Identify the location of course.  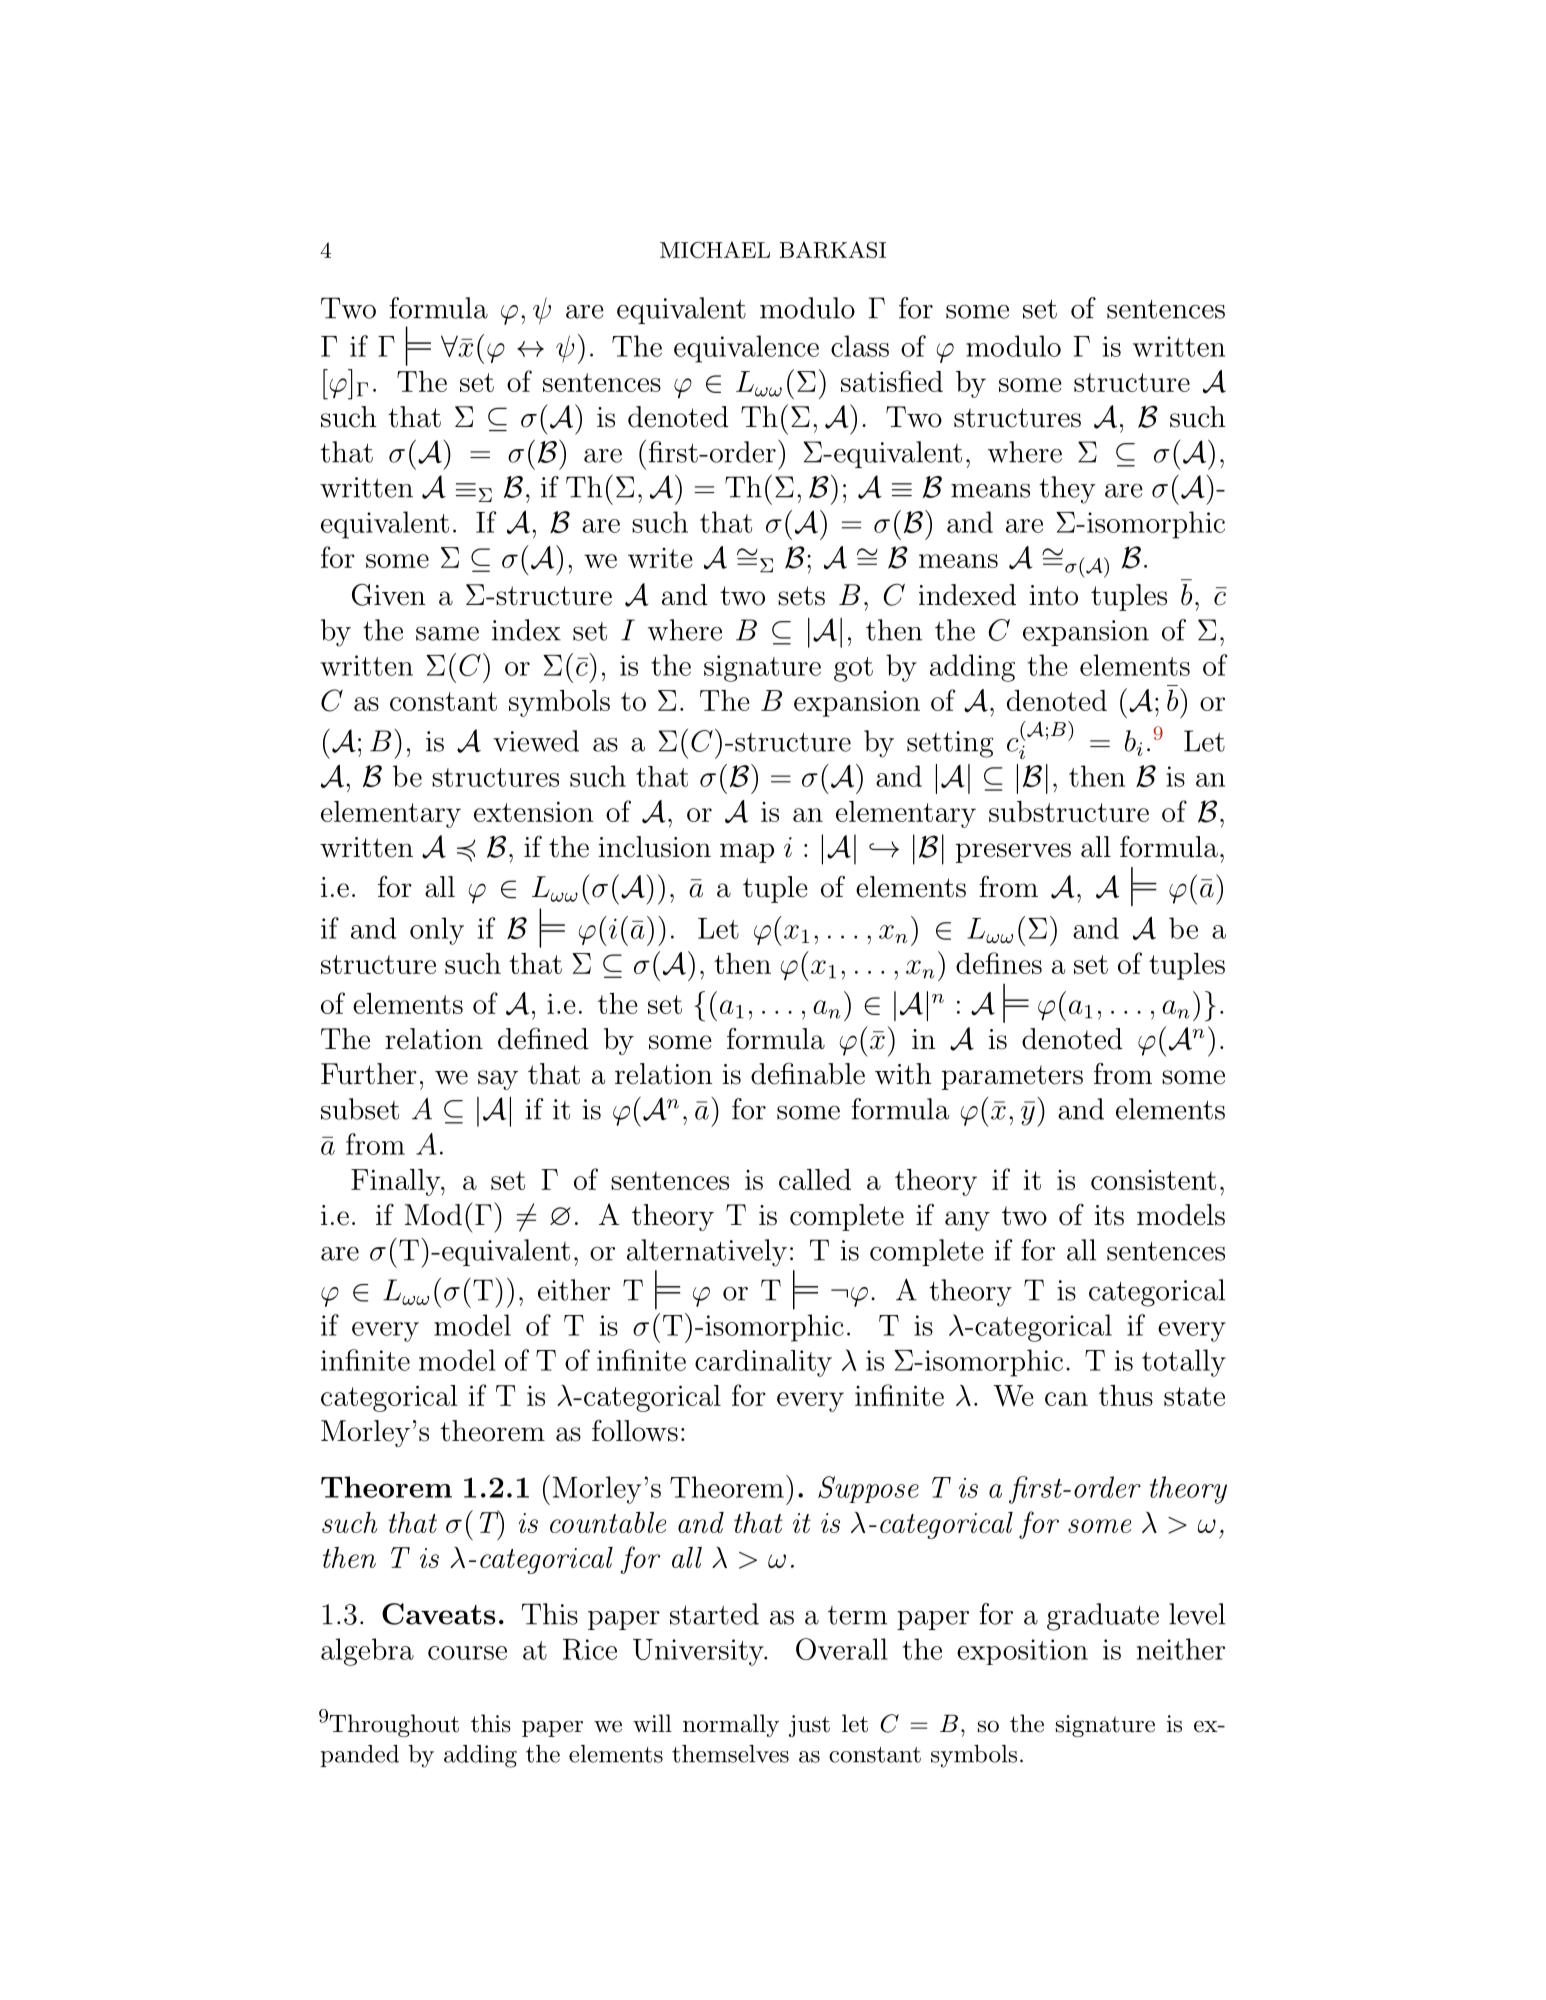
(467, 1653).
